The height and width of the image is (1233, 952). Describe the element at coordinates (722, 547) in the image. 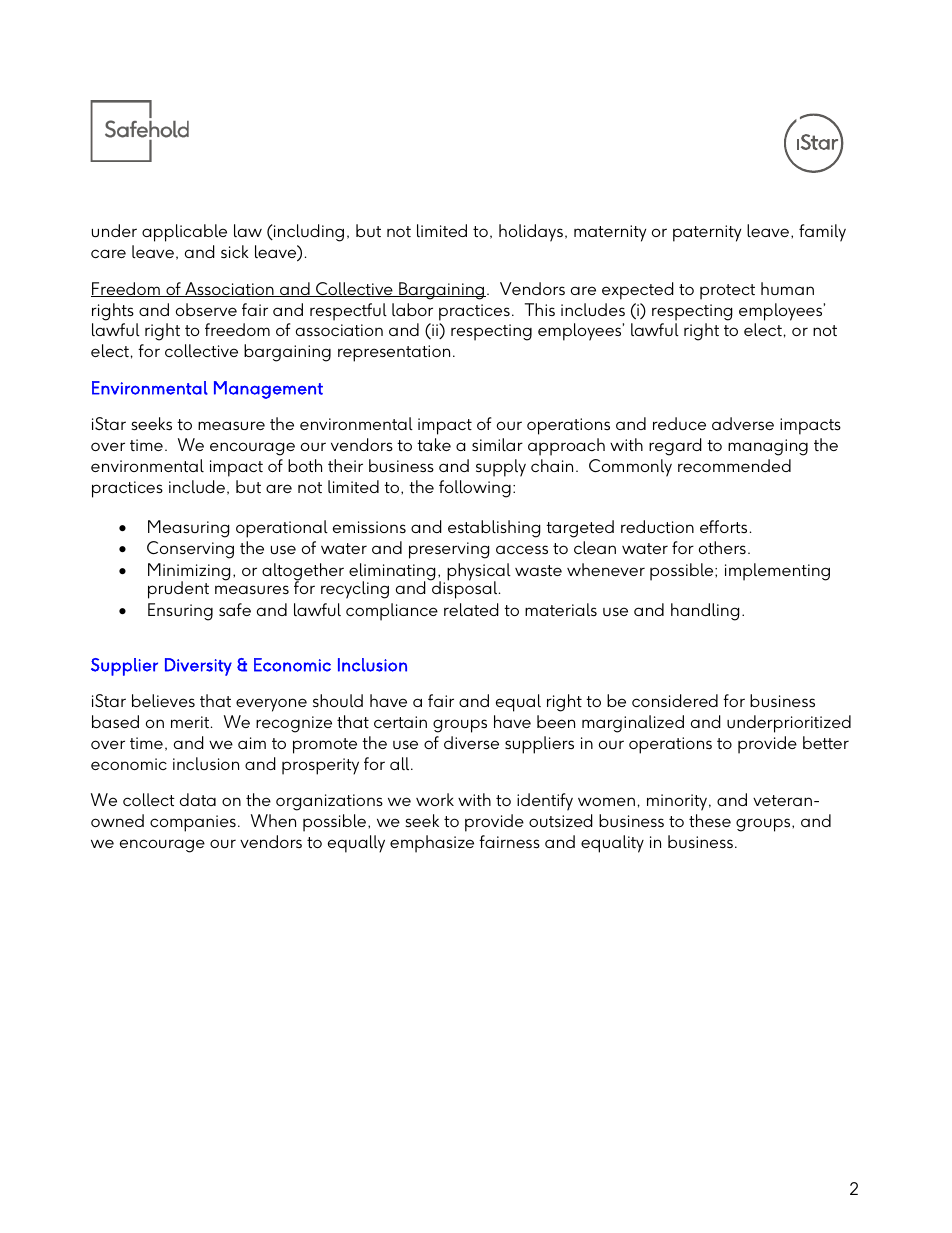

I see `others` at that location.
